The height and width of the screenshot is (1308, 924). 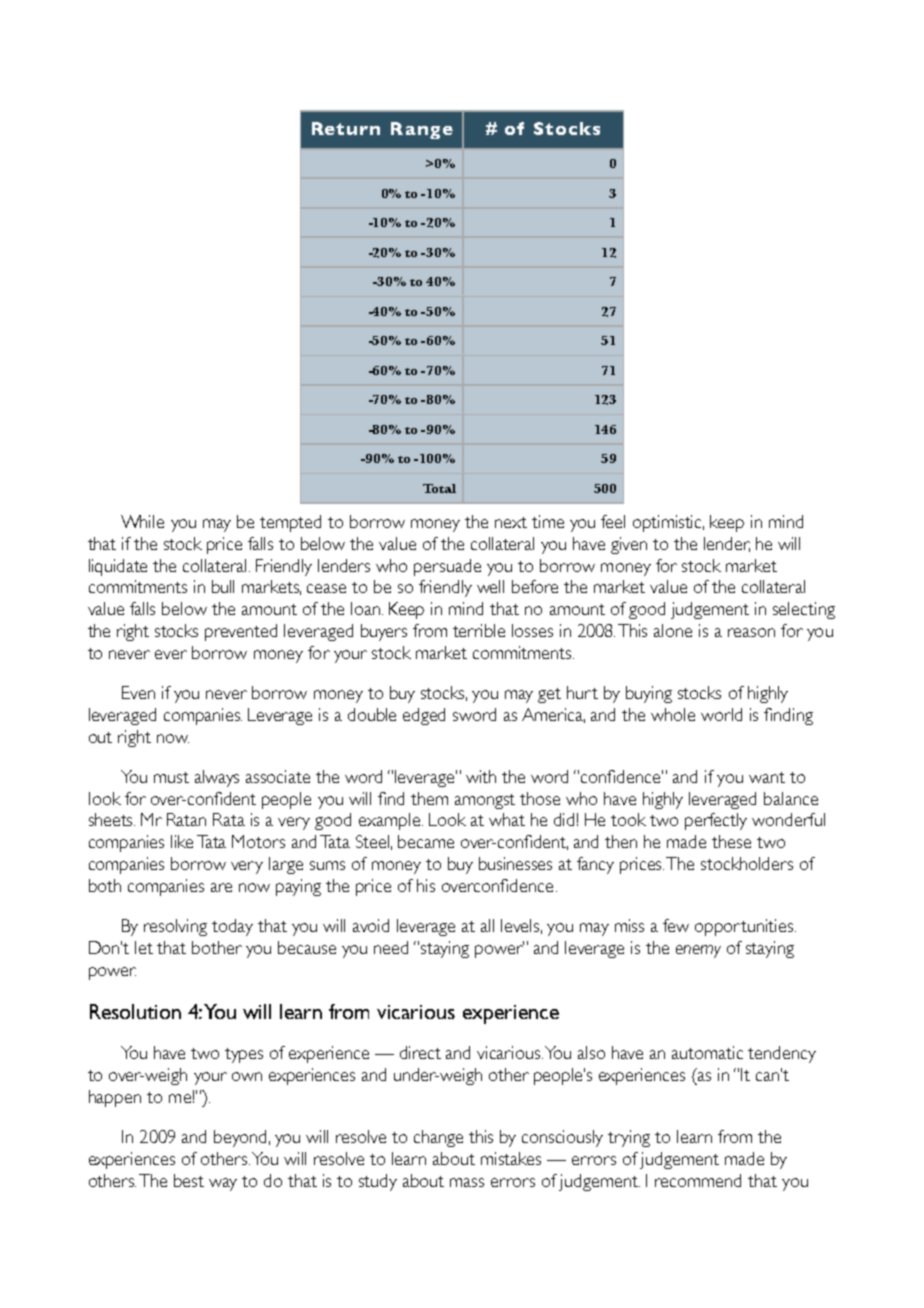 I want to click on Return, so click(x=346, y=128).
